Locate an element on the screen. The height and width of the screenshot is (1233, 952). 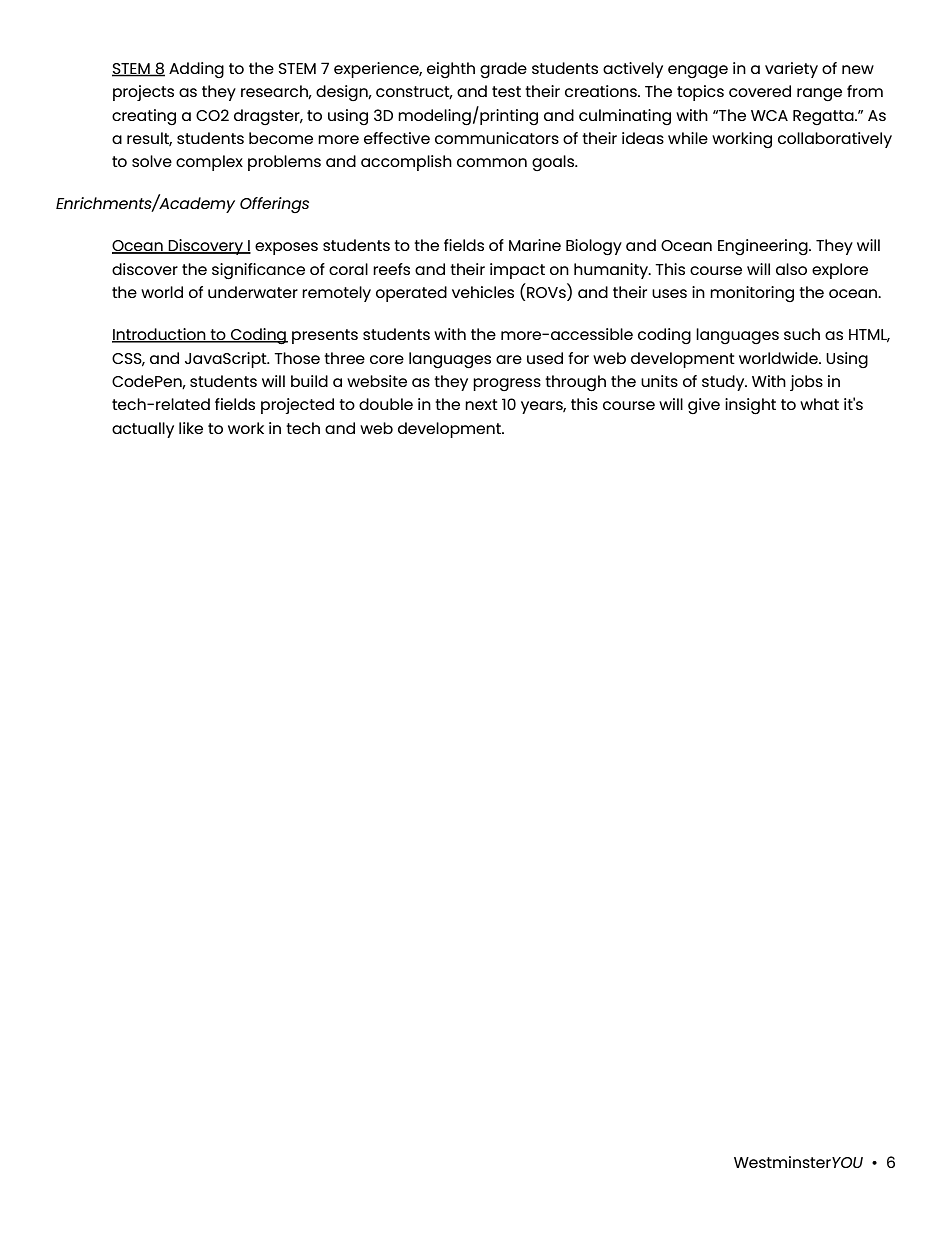
common is located at coordinates (492, 162).
